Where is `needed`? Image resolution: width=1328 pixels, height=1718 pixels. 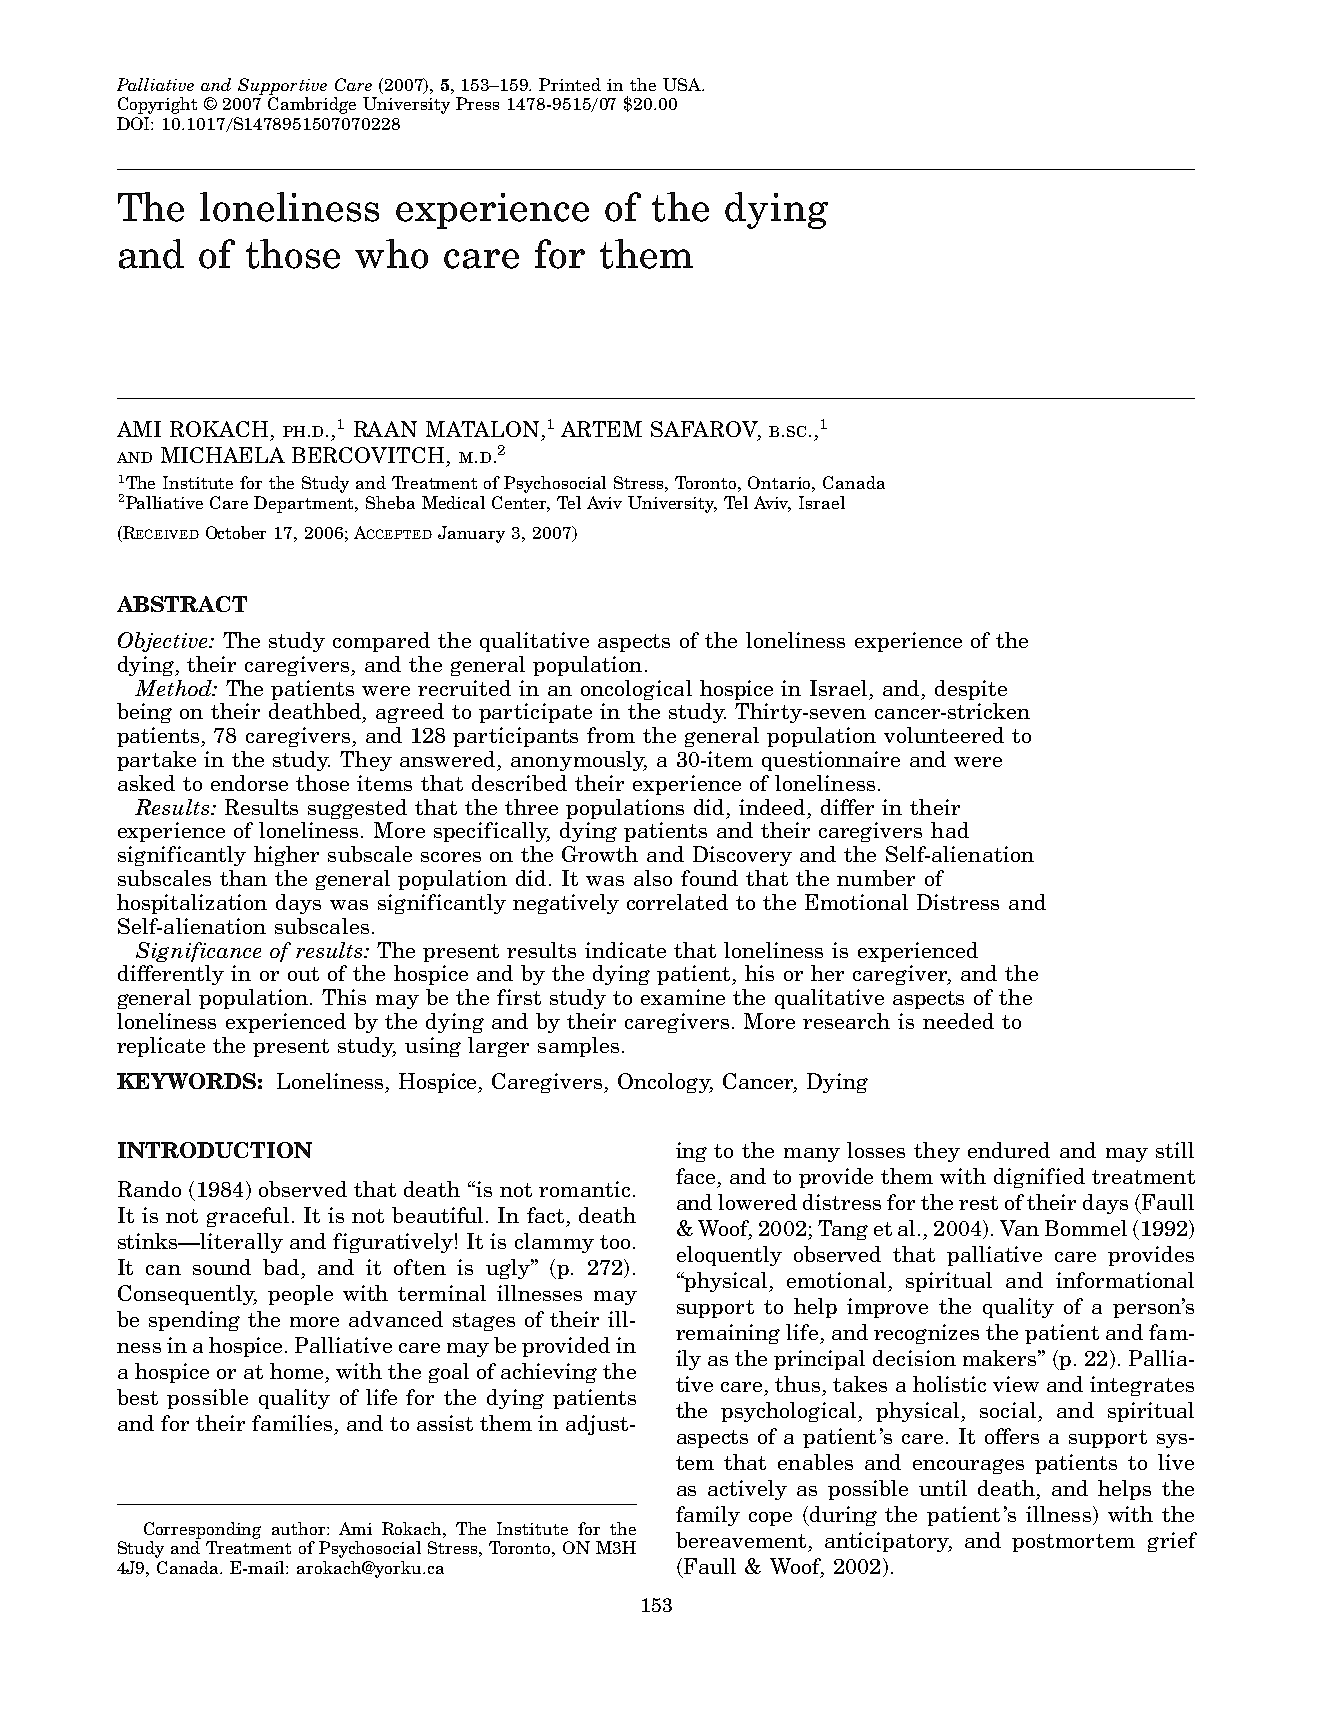 needed is located at coordinates (958, 1021).
